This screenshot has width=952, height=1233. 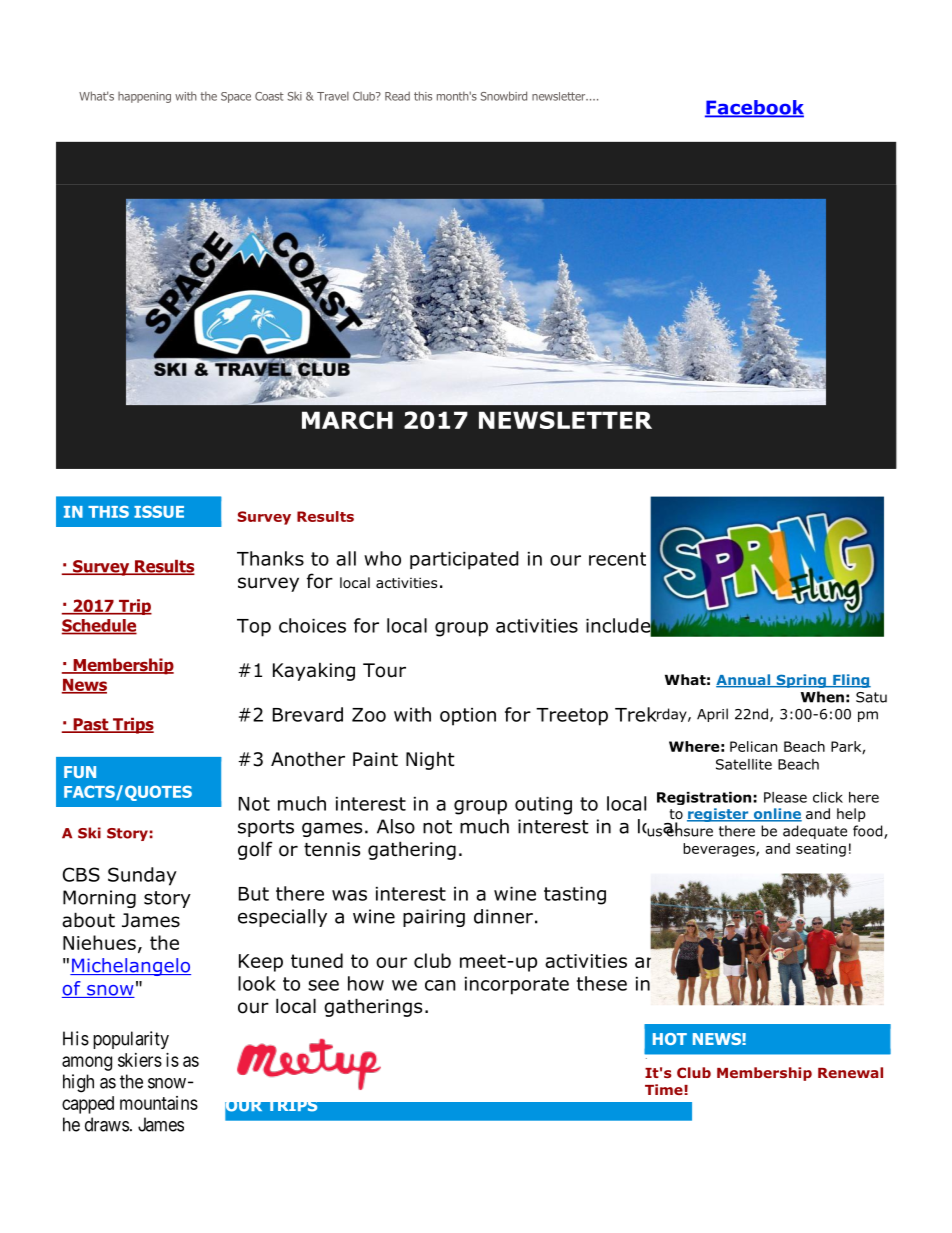 I want to click on Read, so click(x=397, y=96).
